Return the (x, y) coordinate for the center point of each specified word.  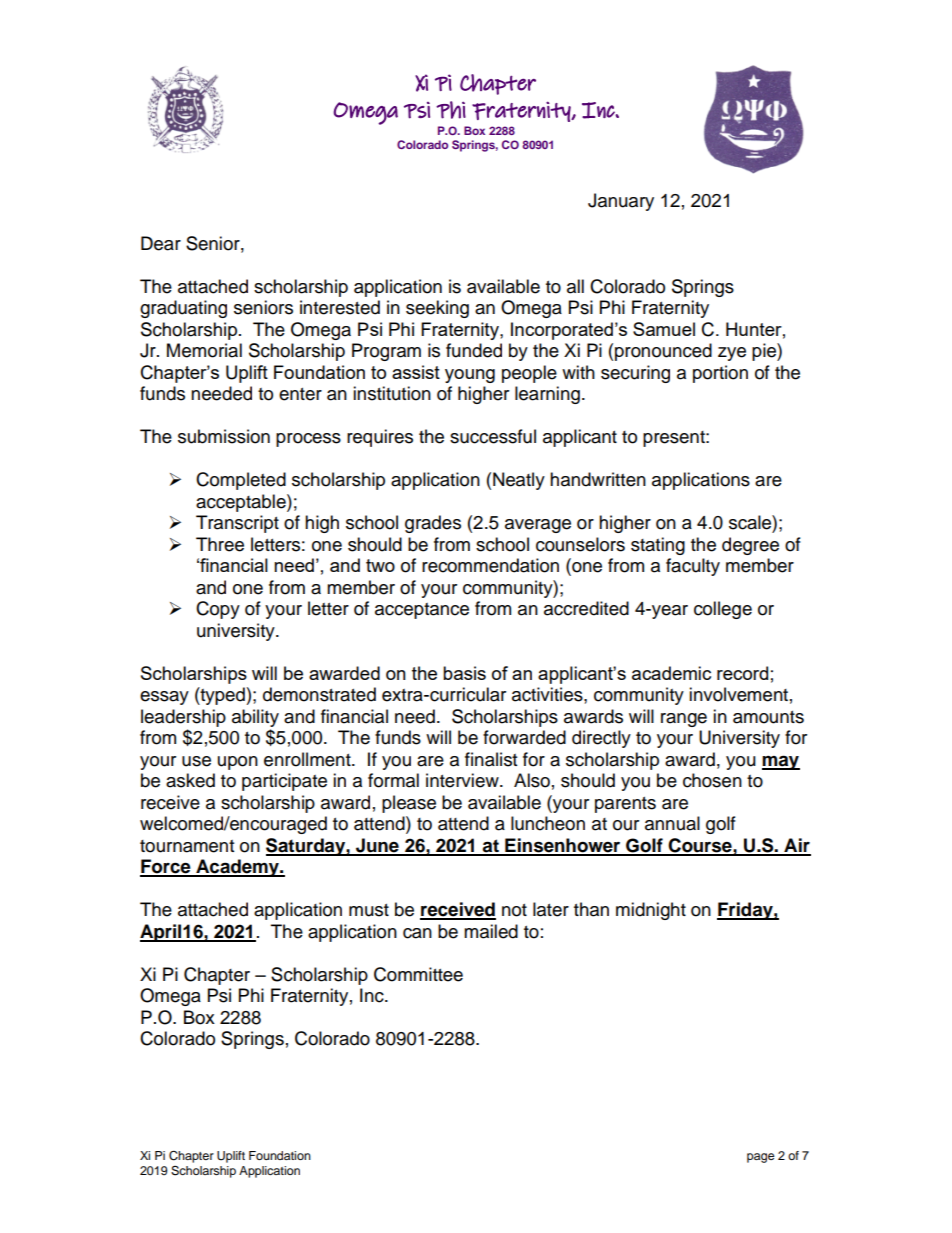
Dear (161, 243)
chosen (712, 780)
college (723, 610)
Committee (418, 974)
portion (720, 374)
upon (238, 763)
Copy (218, 610)
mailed (491, 931)
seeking (437, 309)
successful (493, 436)
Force (166, 867)
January (621, 202)
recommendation (490, 565)
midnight (651, 911)
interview (463, 780)
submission (224, 436)
